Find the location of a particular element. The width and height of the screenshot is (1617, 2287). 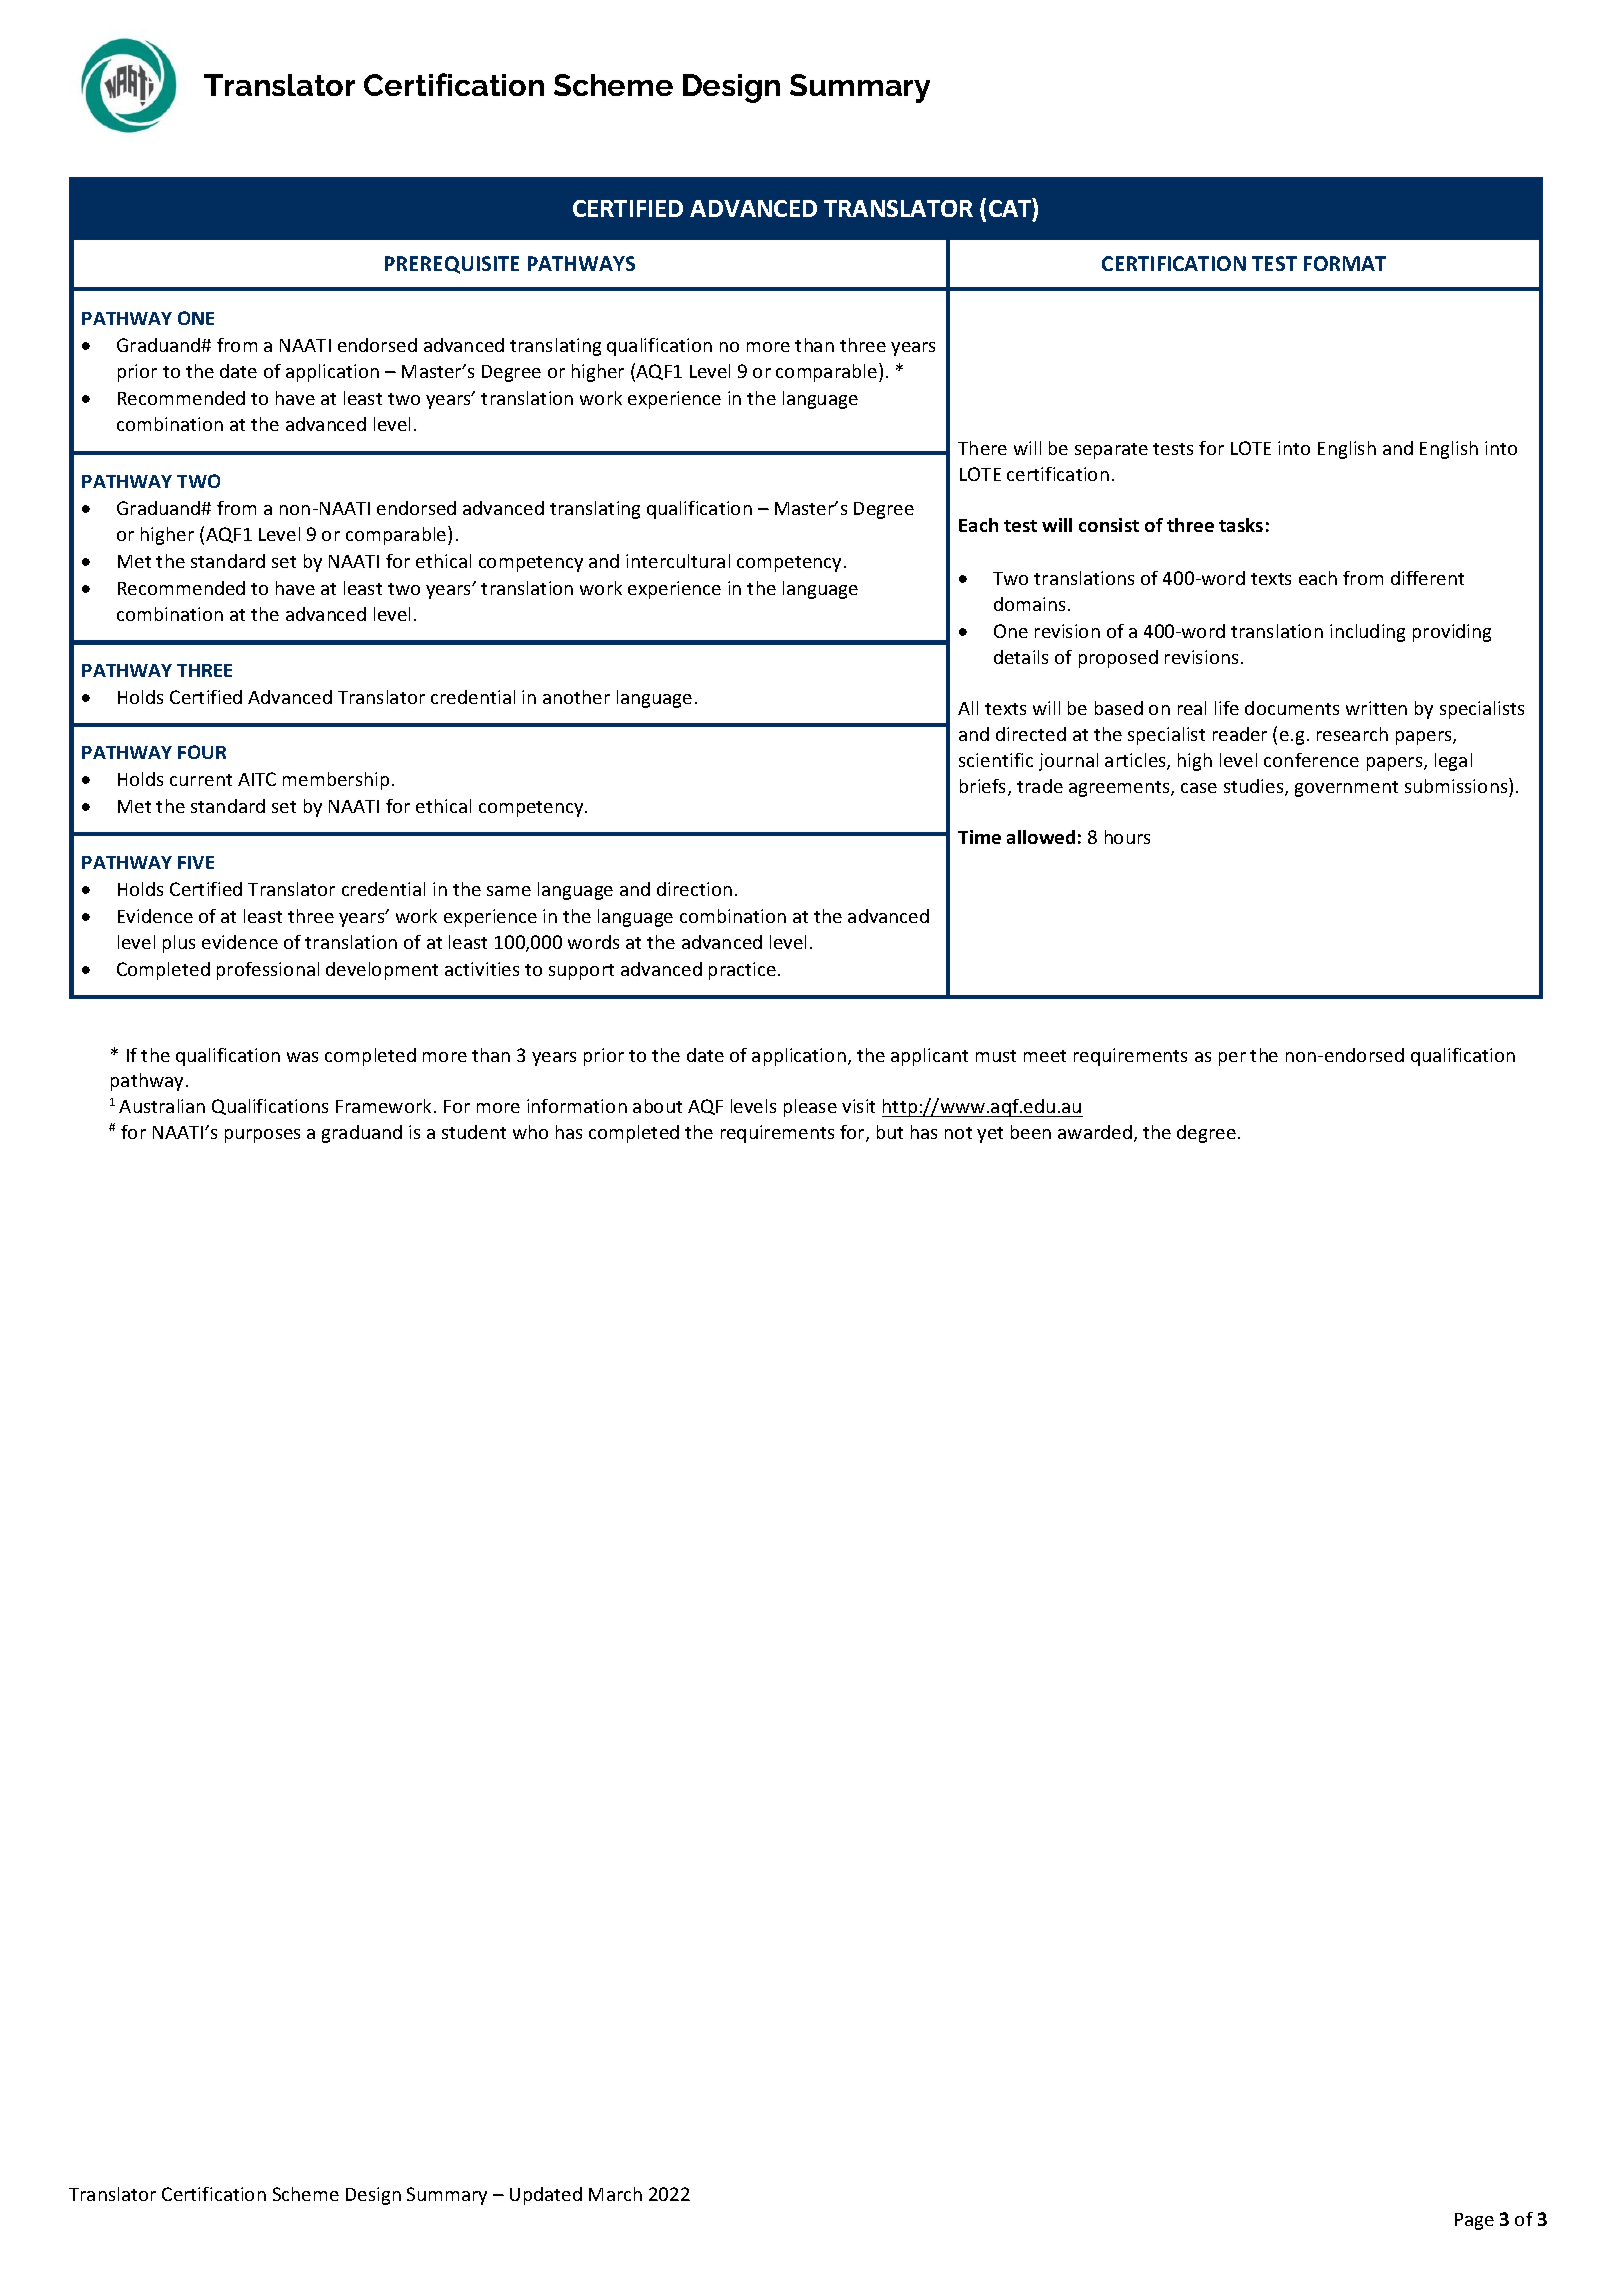

Page is located at coordinates (1474, 2221).
